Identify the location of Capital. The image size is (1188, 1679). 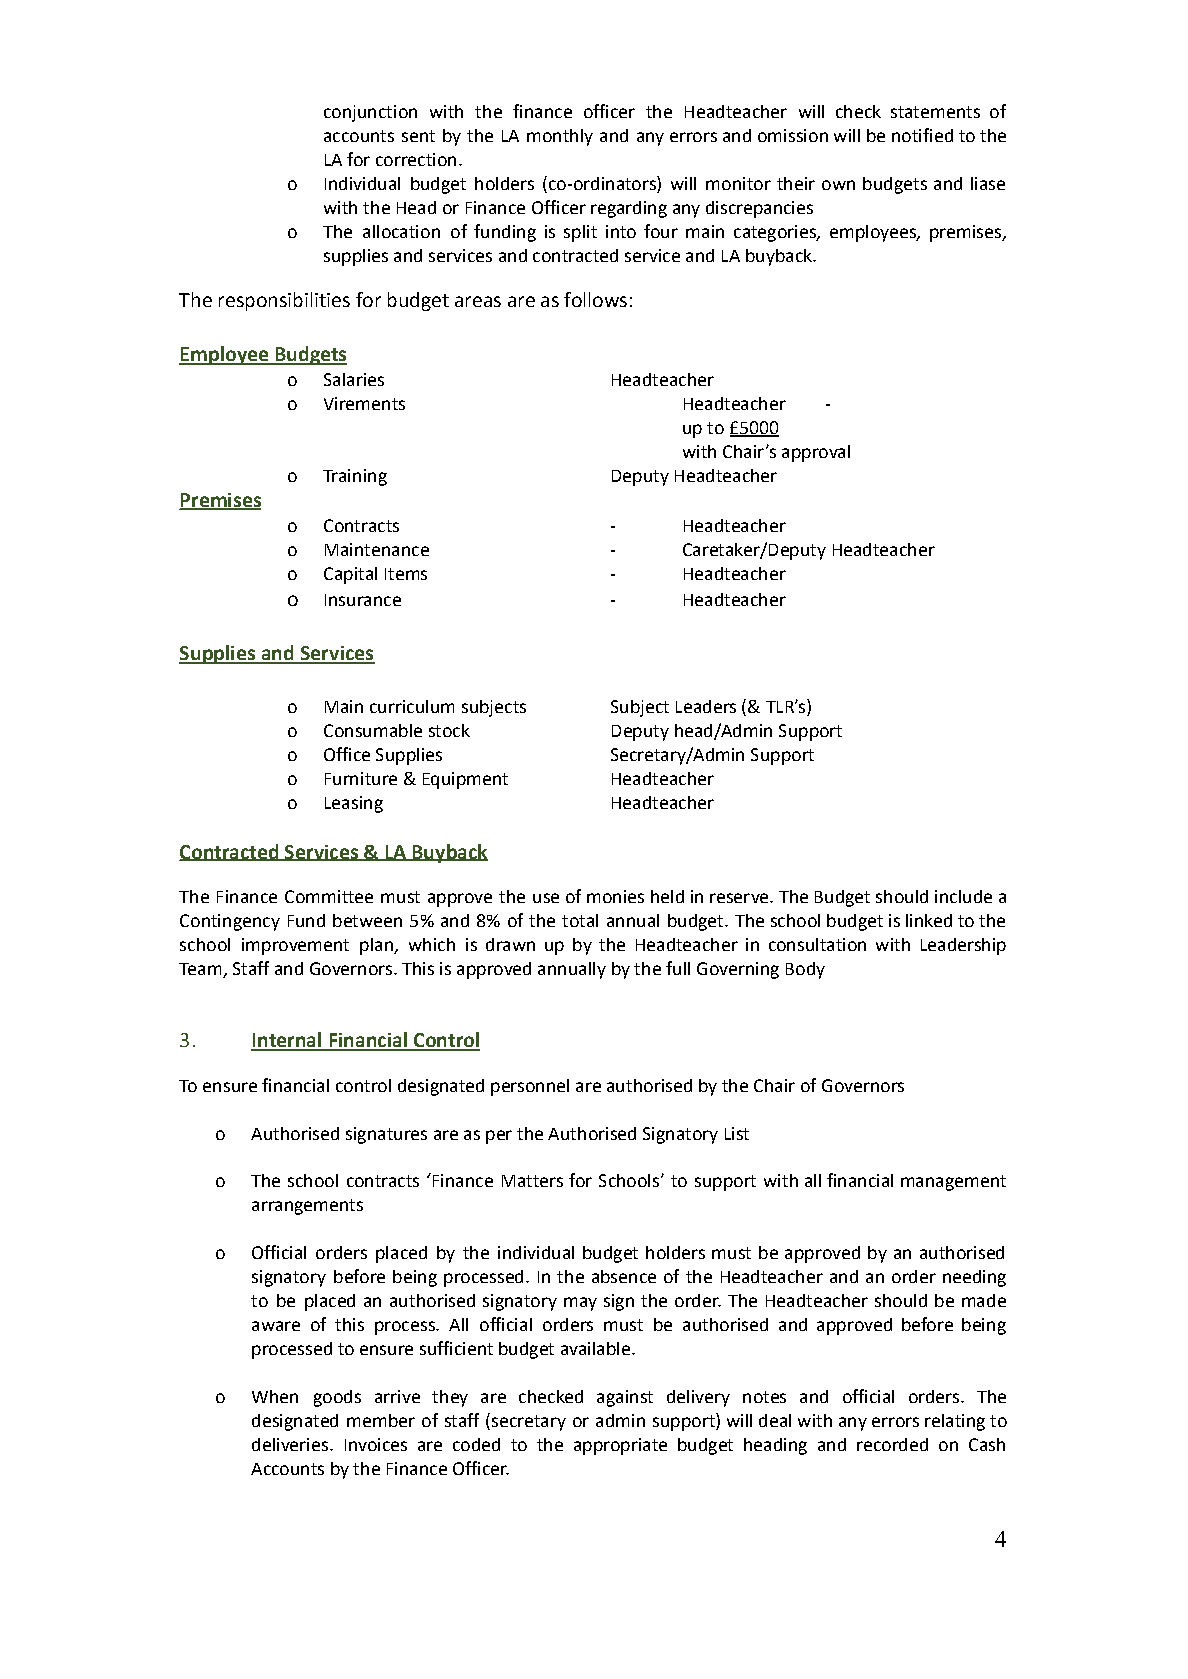
(350, 575).
